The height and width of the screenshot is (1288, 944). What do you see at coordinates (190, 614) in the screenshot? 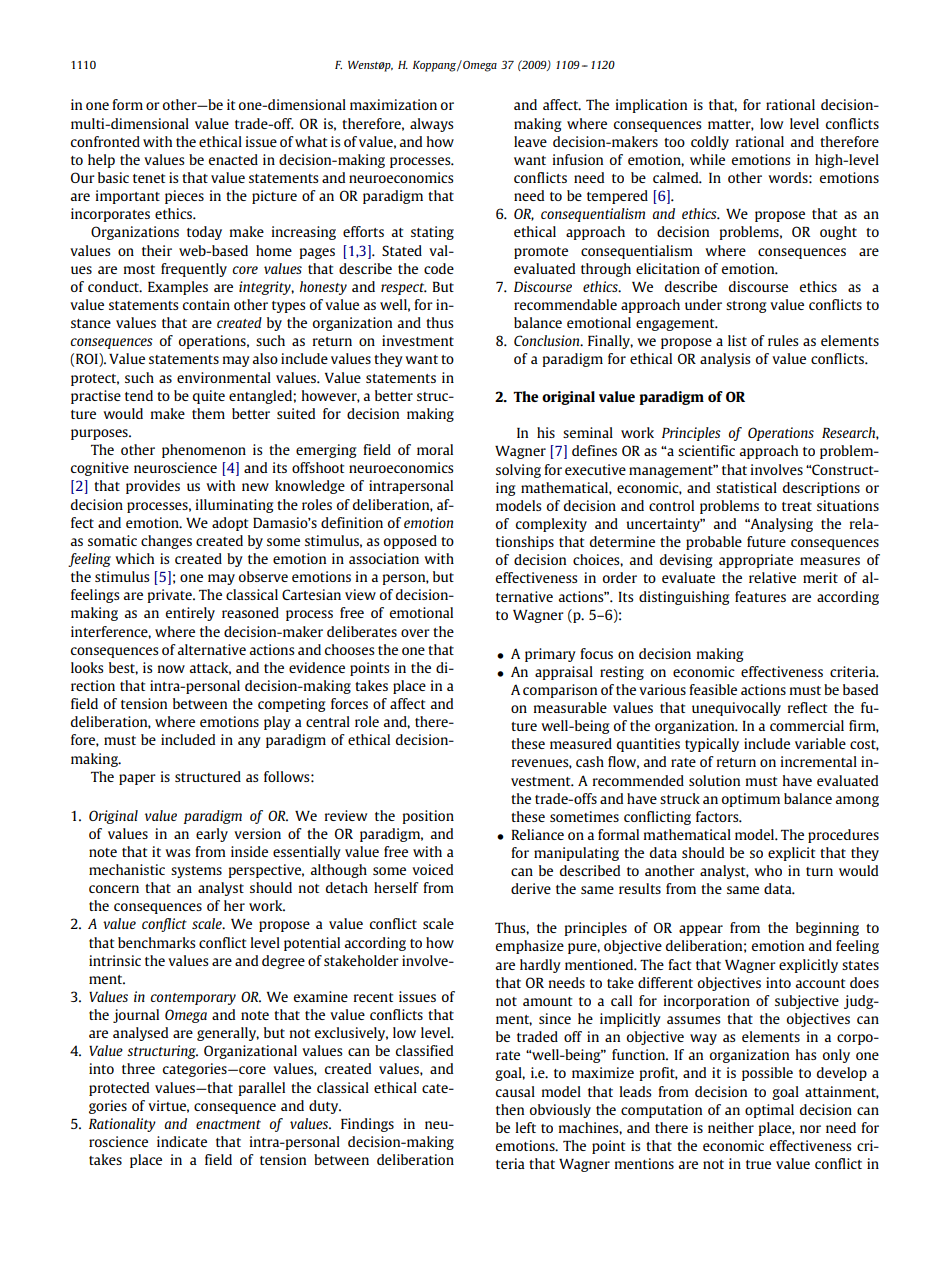
I see `entirely` at bounding box center [190, 614].
